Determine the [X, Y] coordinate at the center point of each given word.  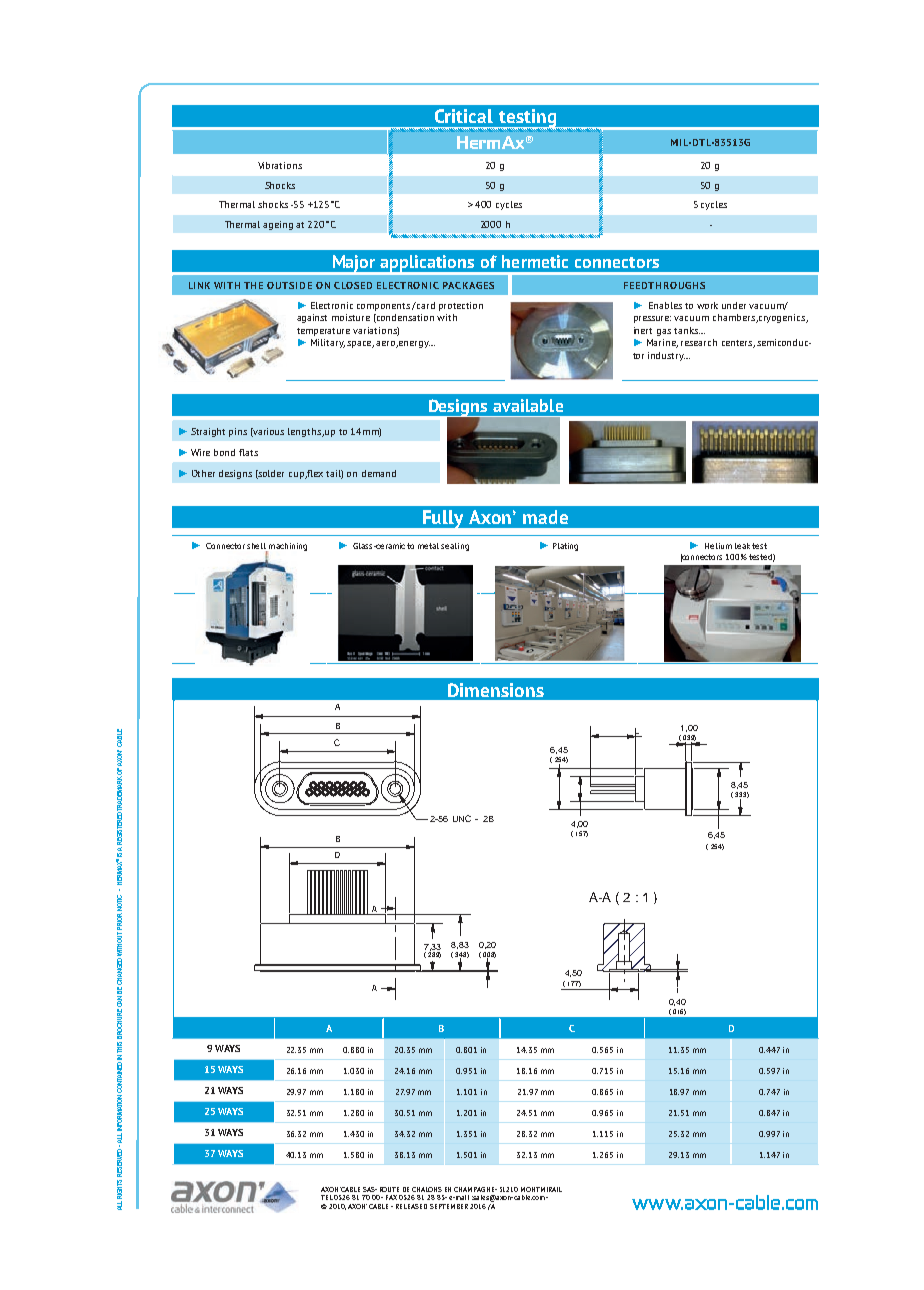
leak [742, 546]
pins [238, 432]
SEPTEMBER [449, 1206]
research [699, 342]
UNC [462, 818]
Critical [464, 116]
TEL [327, 1197]
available [528, 405]
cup [297, 475]
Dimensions [496, 690]
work [707, 305]
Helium [718, 546]
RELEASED [411, 1206]
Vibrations [280, 165]
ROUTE [389, 1189]
